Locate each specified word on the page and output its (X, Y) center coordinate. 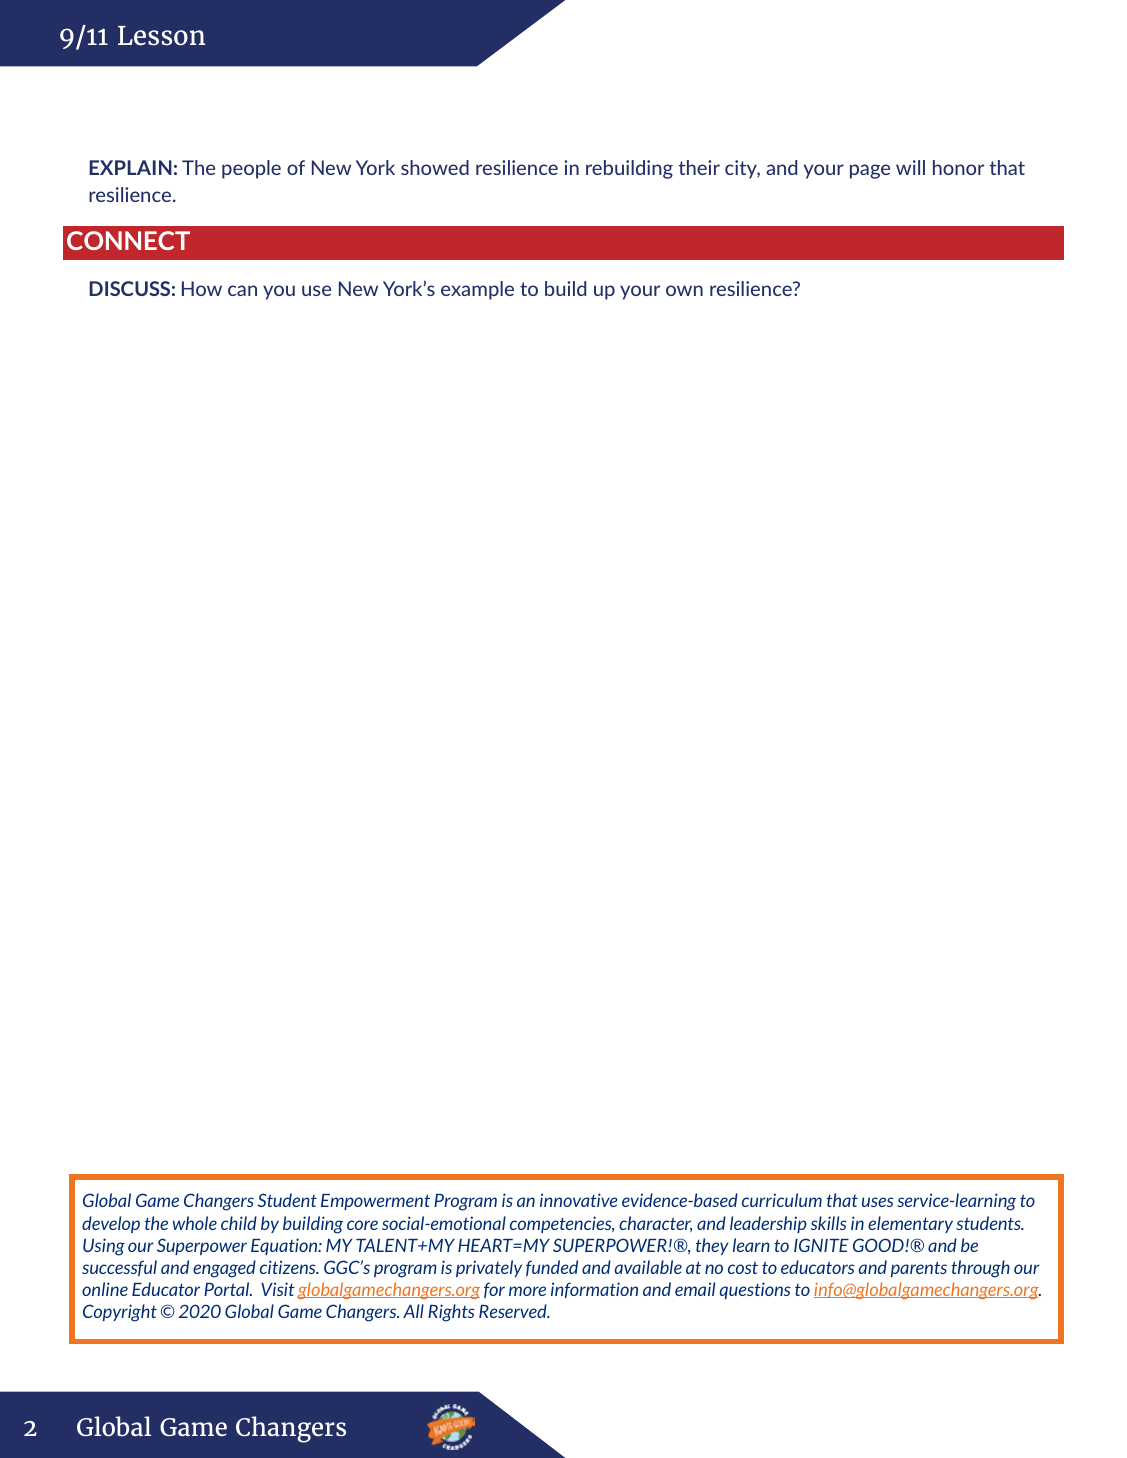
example (477, 290)
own (684, 290)
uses (878, 1202)
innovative (579, 1200)
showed (435, 167)
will (910, 167)
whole (195, 1223)
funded (552, 1268)
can (242, 290)
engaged (224, 1269)
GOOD (879, 1245)
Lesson (161, 36)
